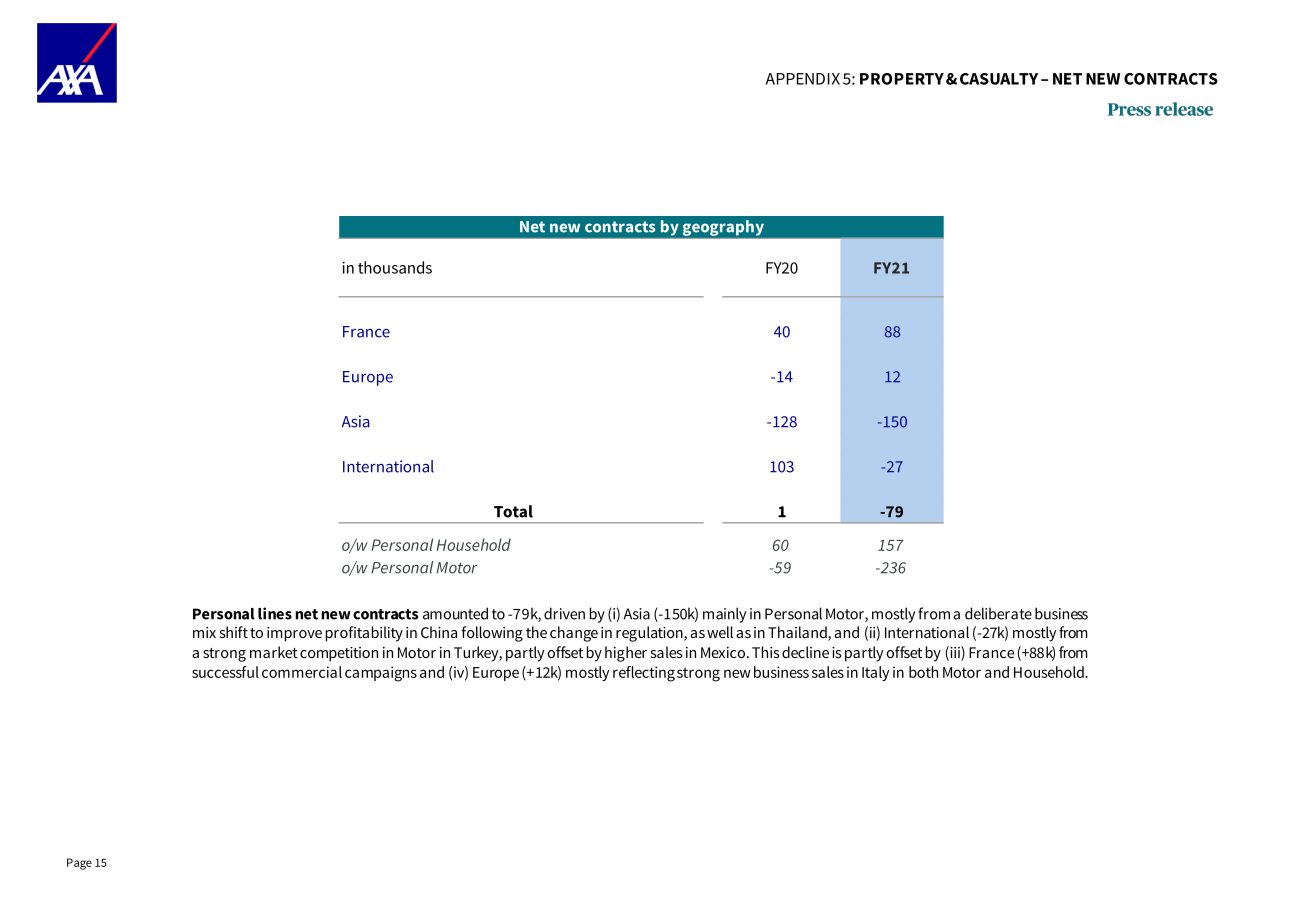 The image size is (1308, 924). What do you see at coordinates (999, 79) in the screenshot?
I see `CASUALTY` at bounding box center [999, 79].
